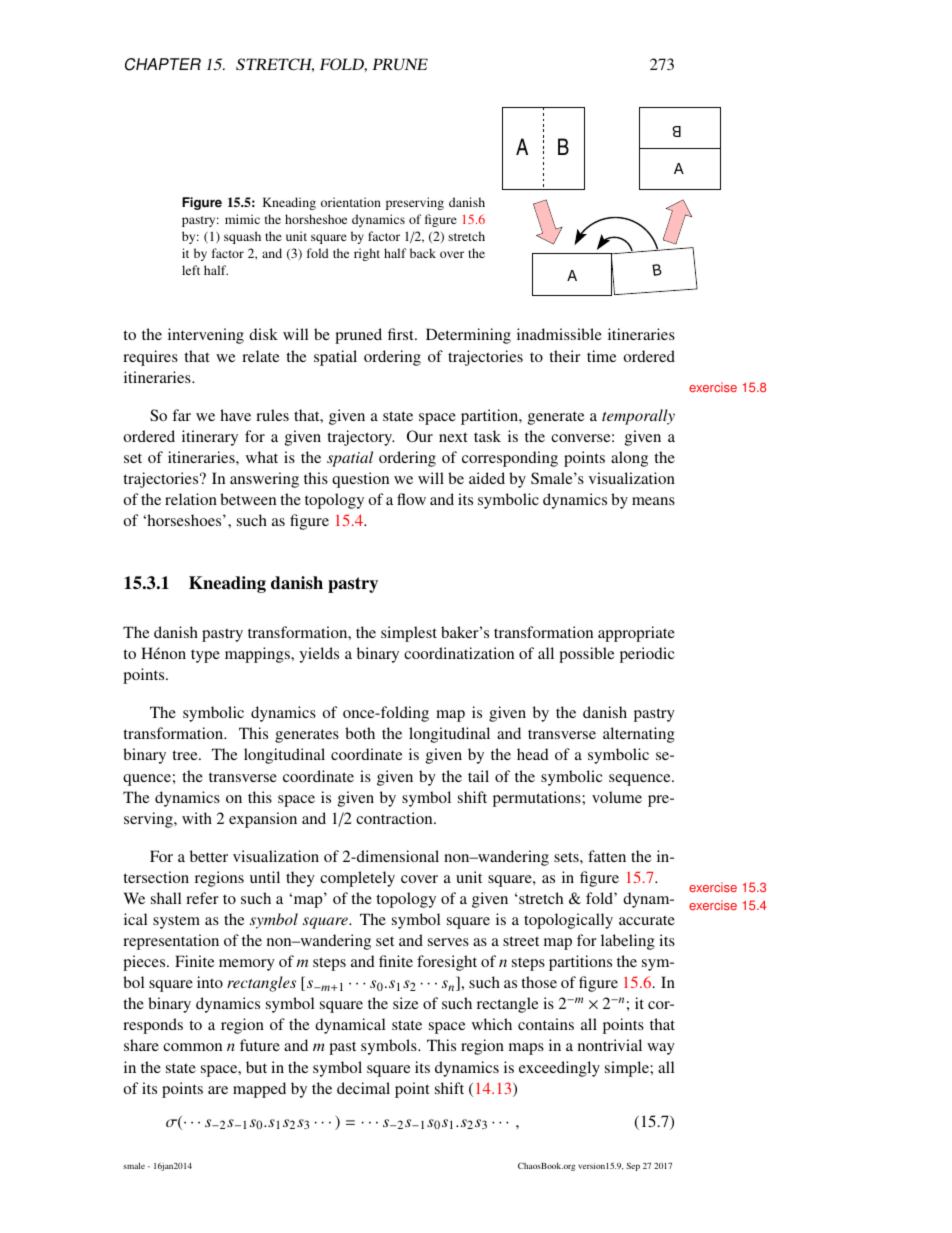  Describe the element at coordinates (319, 655) in the page. I see `yields` at that location.
